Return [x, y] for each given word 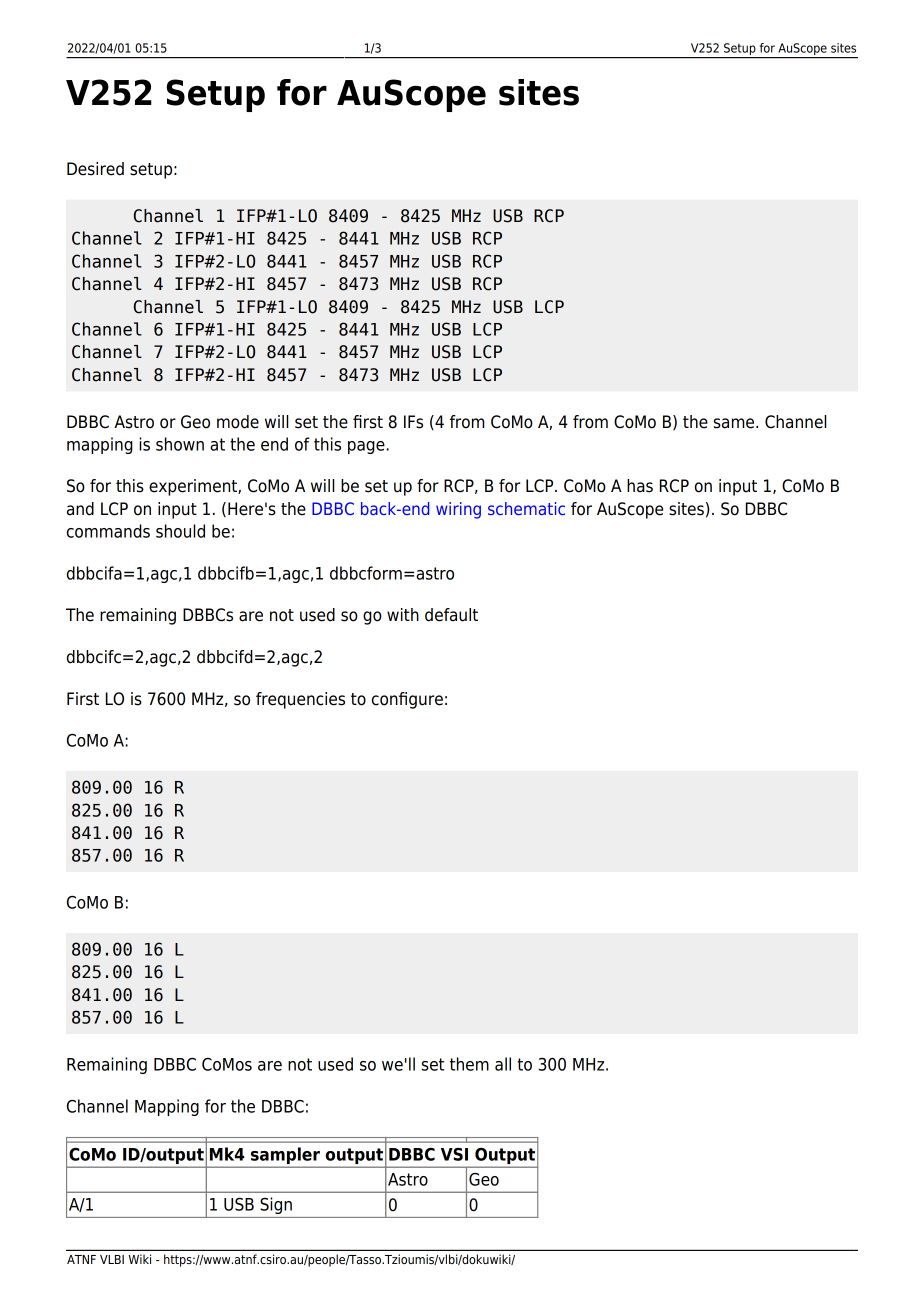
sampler [285, 1157]
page [367, 447]
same [735, 423]
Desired [95, 169]
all [503, 1064]
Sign [276, 1205]
